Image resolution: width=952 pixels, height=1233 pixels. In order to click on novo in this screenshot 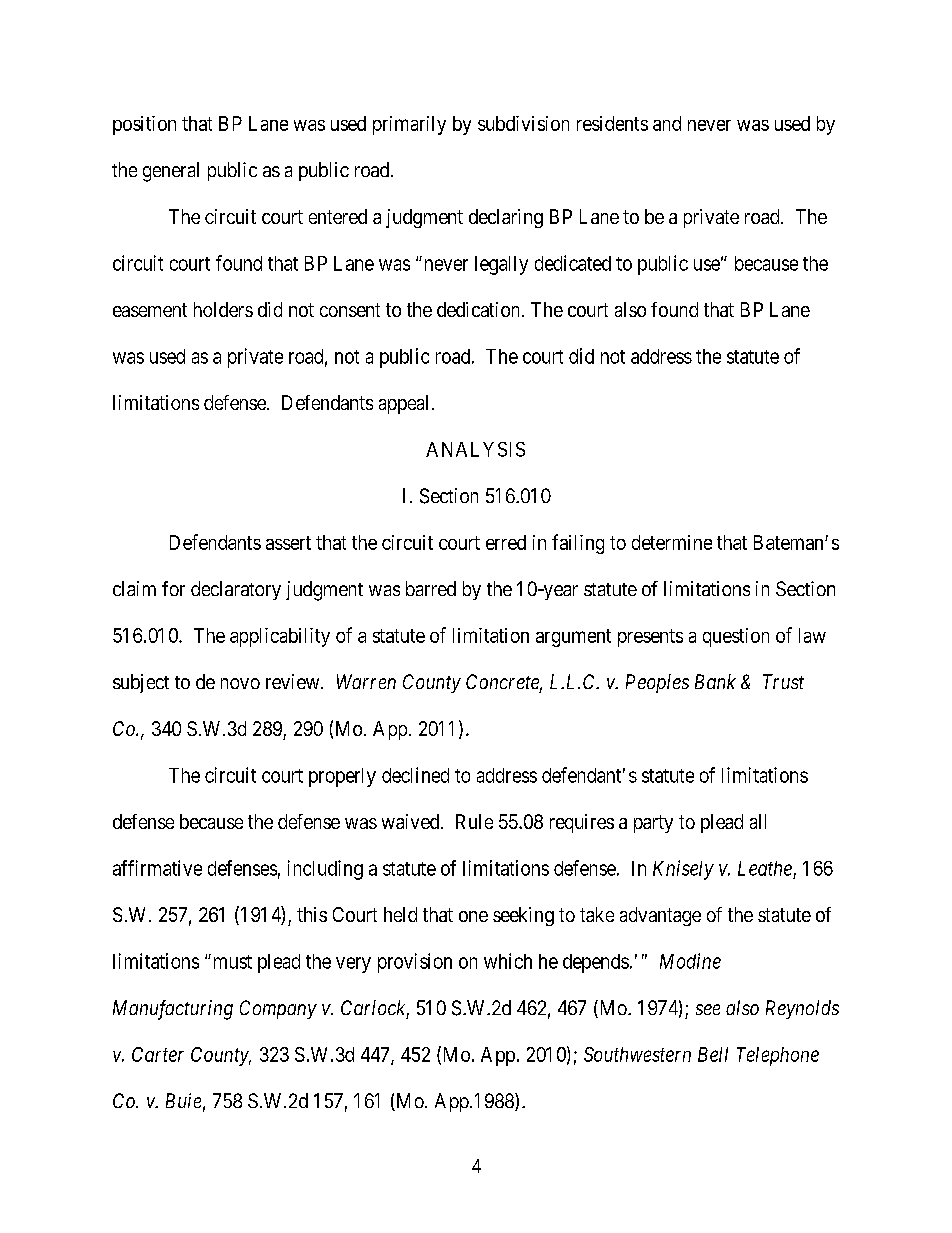, I will do `click(240, 683)`.
